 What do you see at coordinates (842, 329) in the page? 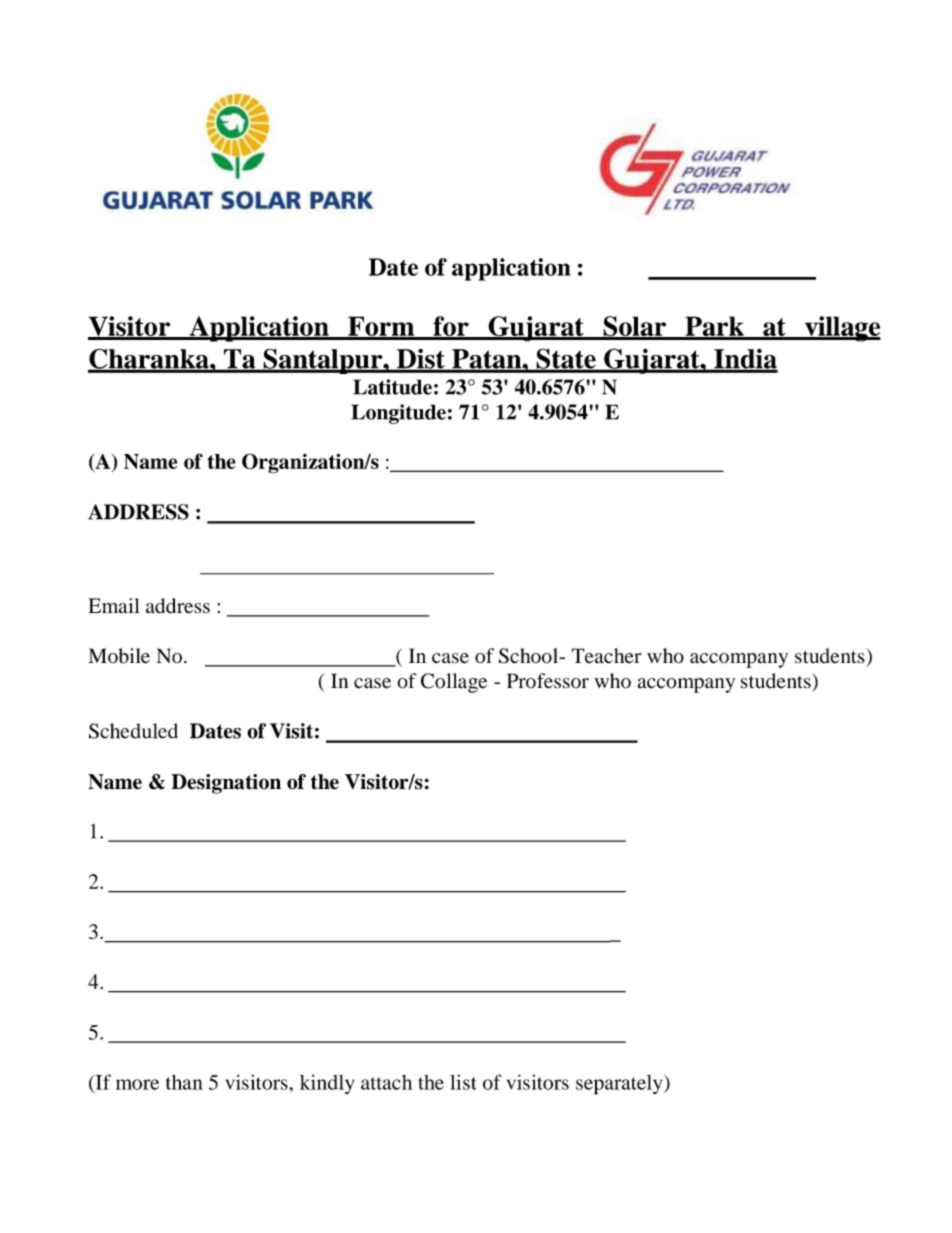
I see `village` at bounding box center [842, 329].
